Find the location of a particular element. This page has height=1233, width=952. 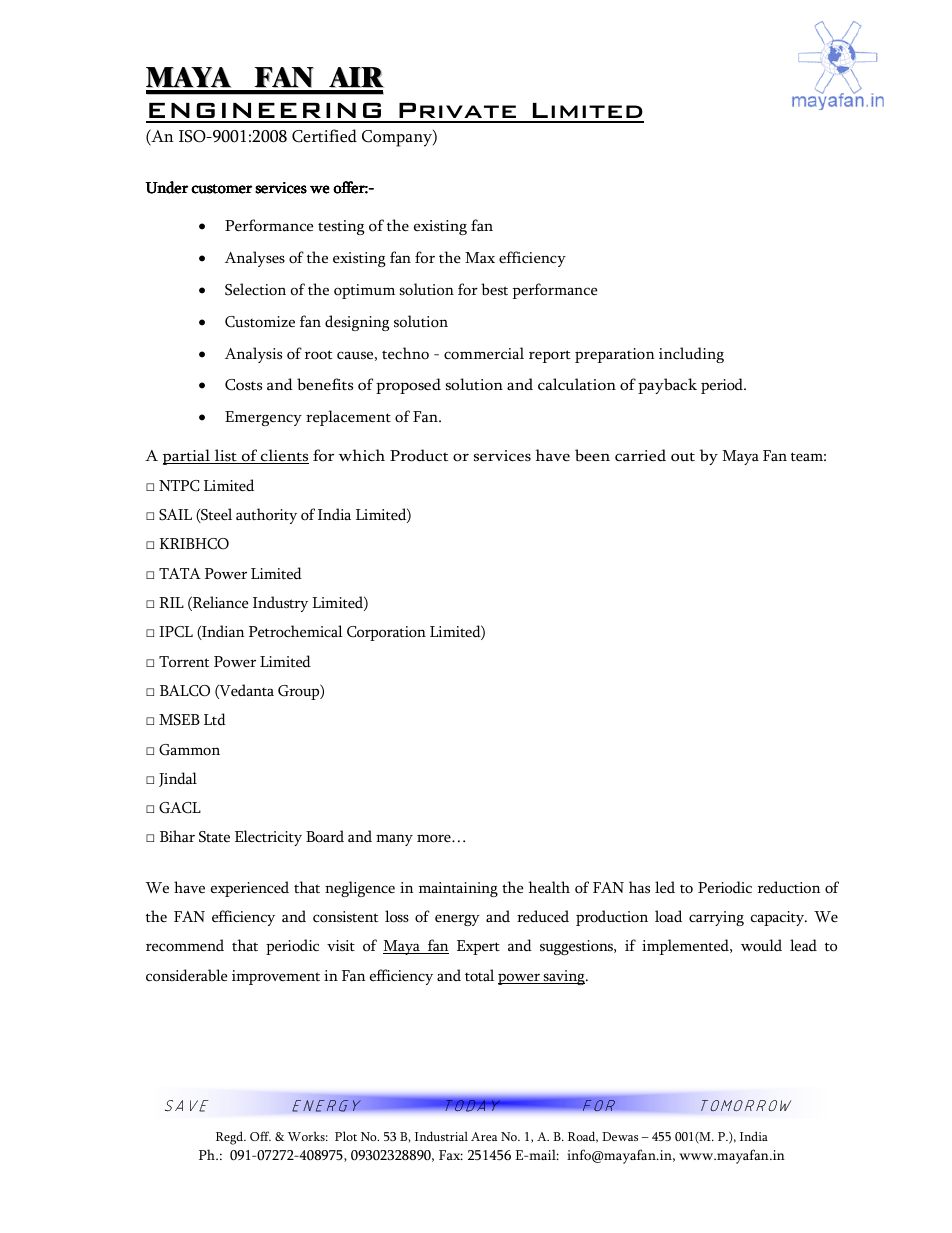

Plot is located at coordinates (346, 1136).
